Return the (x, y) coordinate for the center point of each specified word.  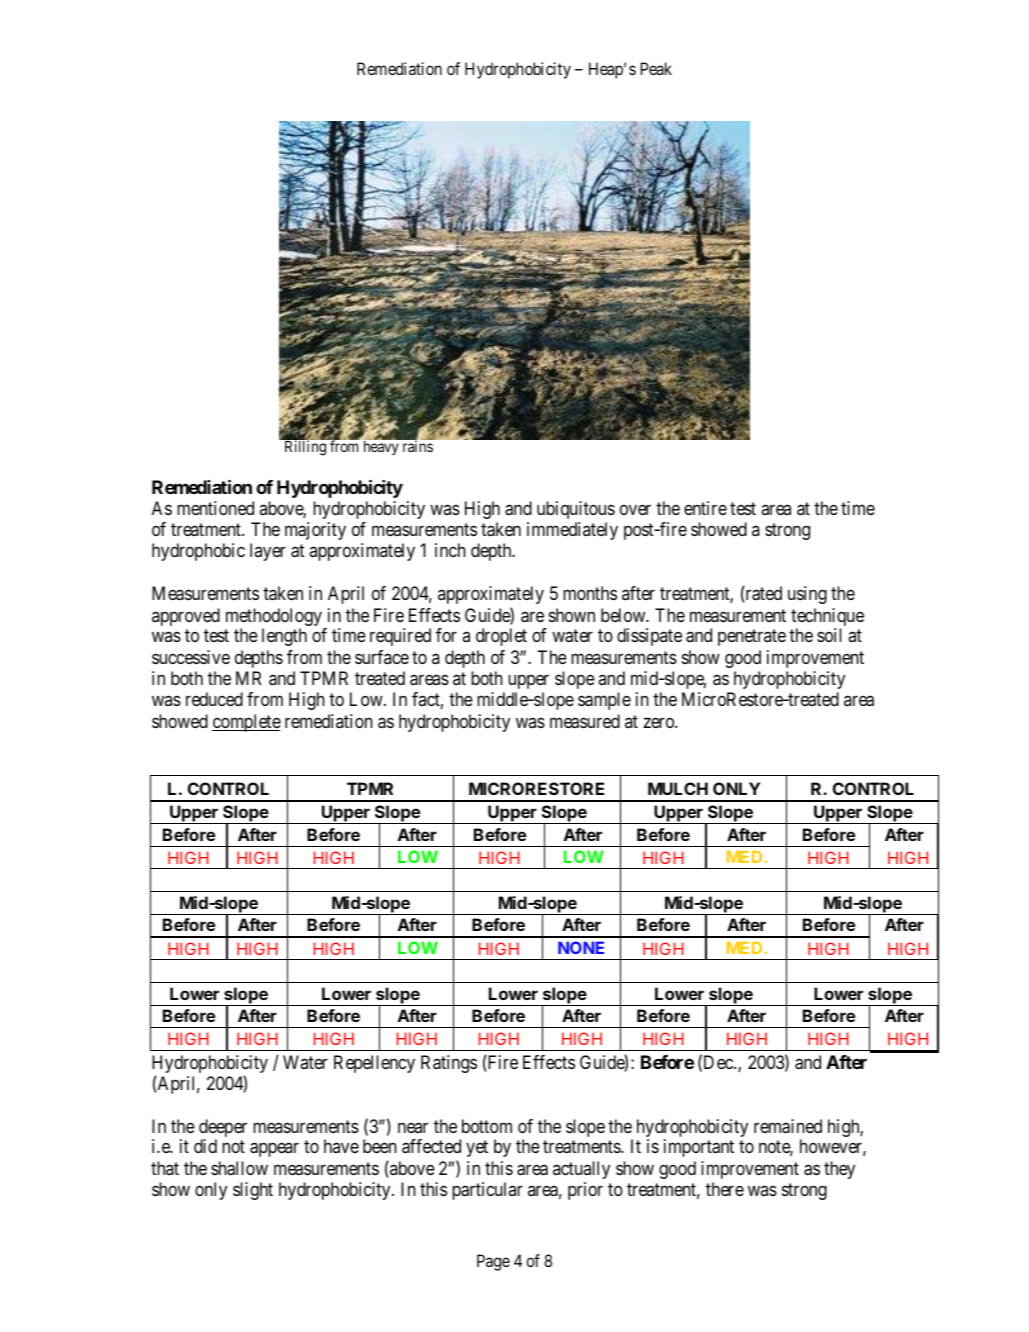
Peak (656, 68)
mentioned (215, 508)
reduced (214, 699)
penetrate (752, 638)
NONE (581, 947)
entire (705, 508)
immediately (572, 531)
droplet (501, 637)
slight (253, 1191)
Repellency (374, 1064)
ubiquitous (576, 510)
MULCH (678, 788)
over (635, 509)
